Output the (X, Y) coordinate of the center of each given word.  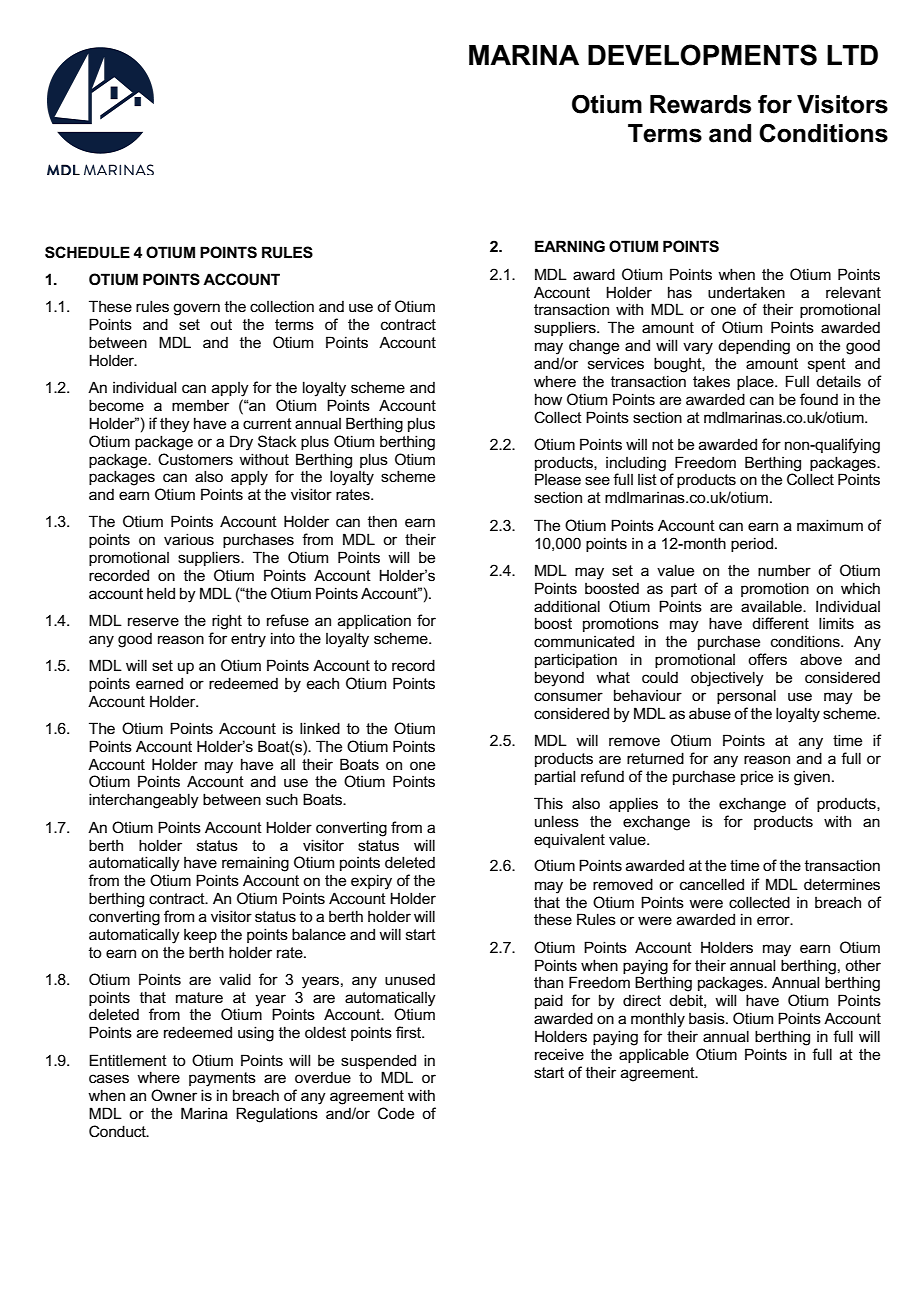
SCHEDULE (87, 252)
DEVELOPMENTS (702, 55)
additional (567, 606)
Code (396, 1113)
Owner (174, 1095)
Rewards (700, 104)
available (772, 606)
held (161, 593)
